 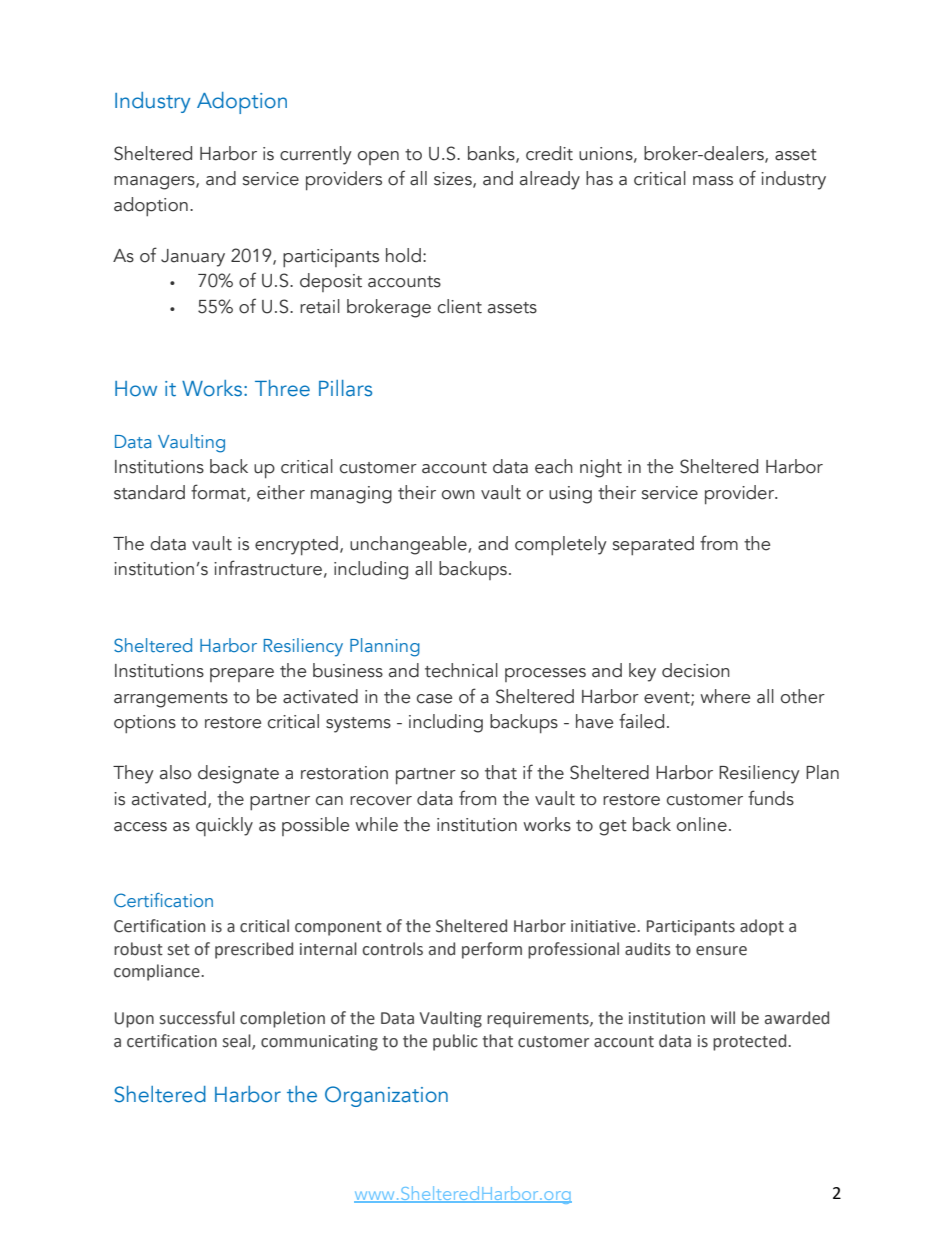 I want to click on decision, so click(x=696, y=670).
